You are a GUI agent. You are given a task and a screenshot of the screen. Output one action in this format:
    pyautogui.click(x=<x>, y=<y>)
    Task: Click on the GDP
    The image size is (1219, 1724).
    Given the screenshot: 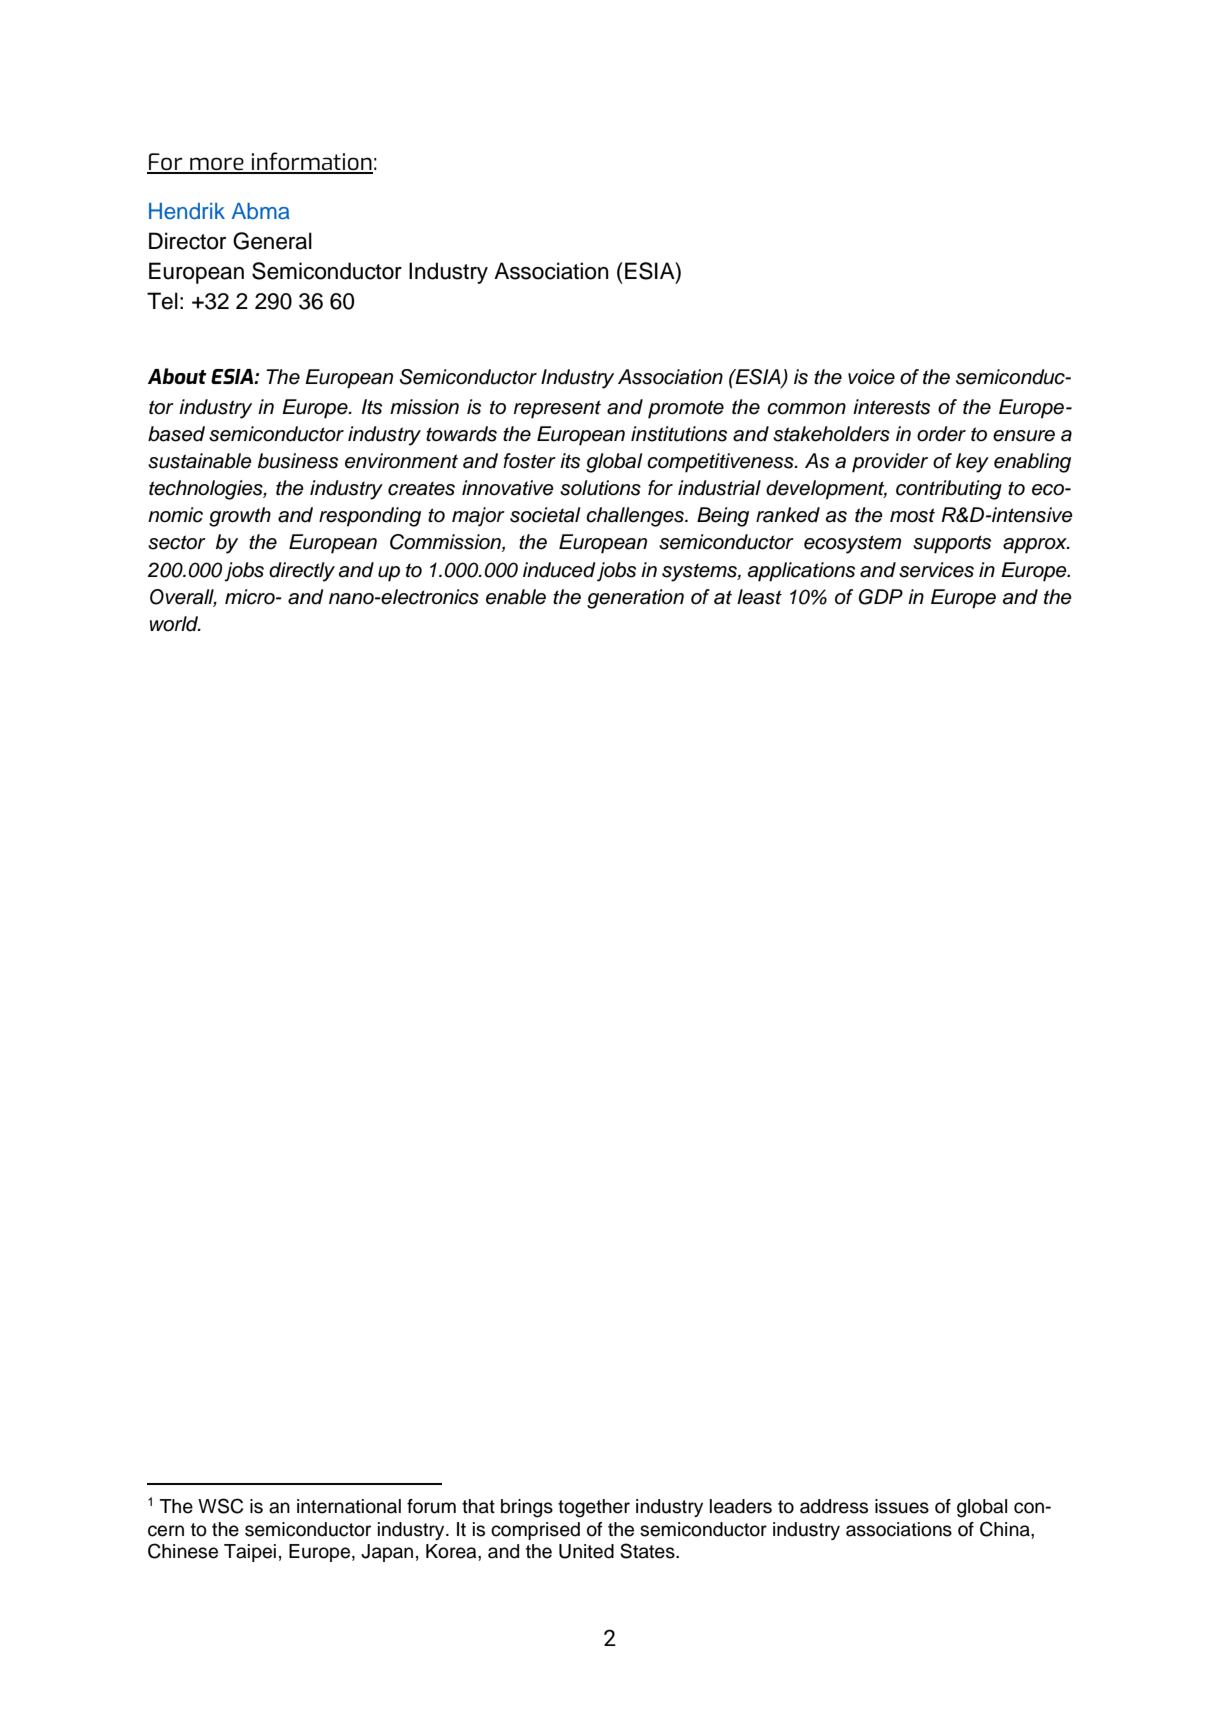 What is the action you would take?
    pyautogui.click(x=881, y=597)
